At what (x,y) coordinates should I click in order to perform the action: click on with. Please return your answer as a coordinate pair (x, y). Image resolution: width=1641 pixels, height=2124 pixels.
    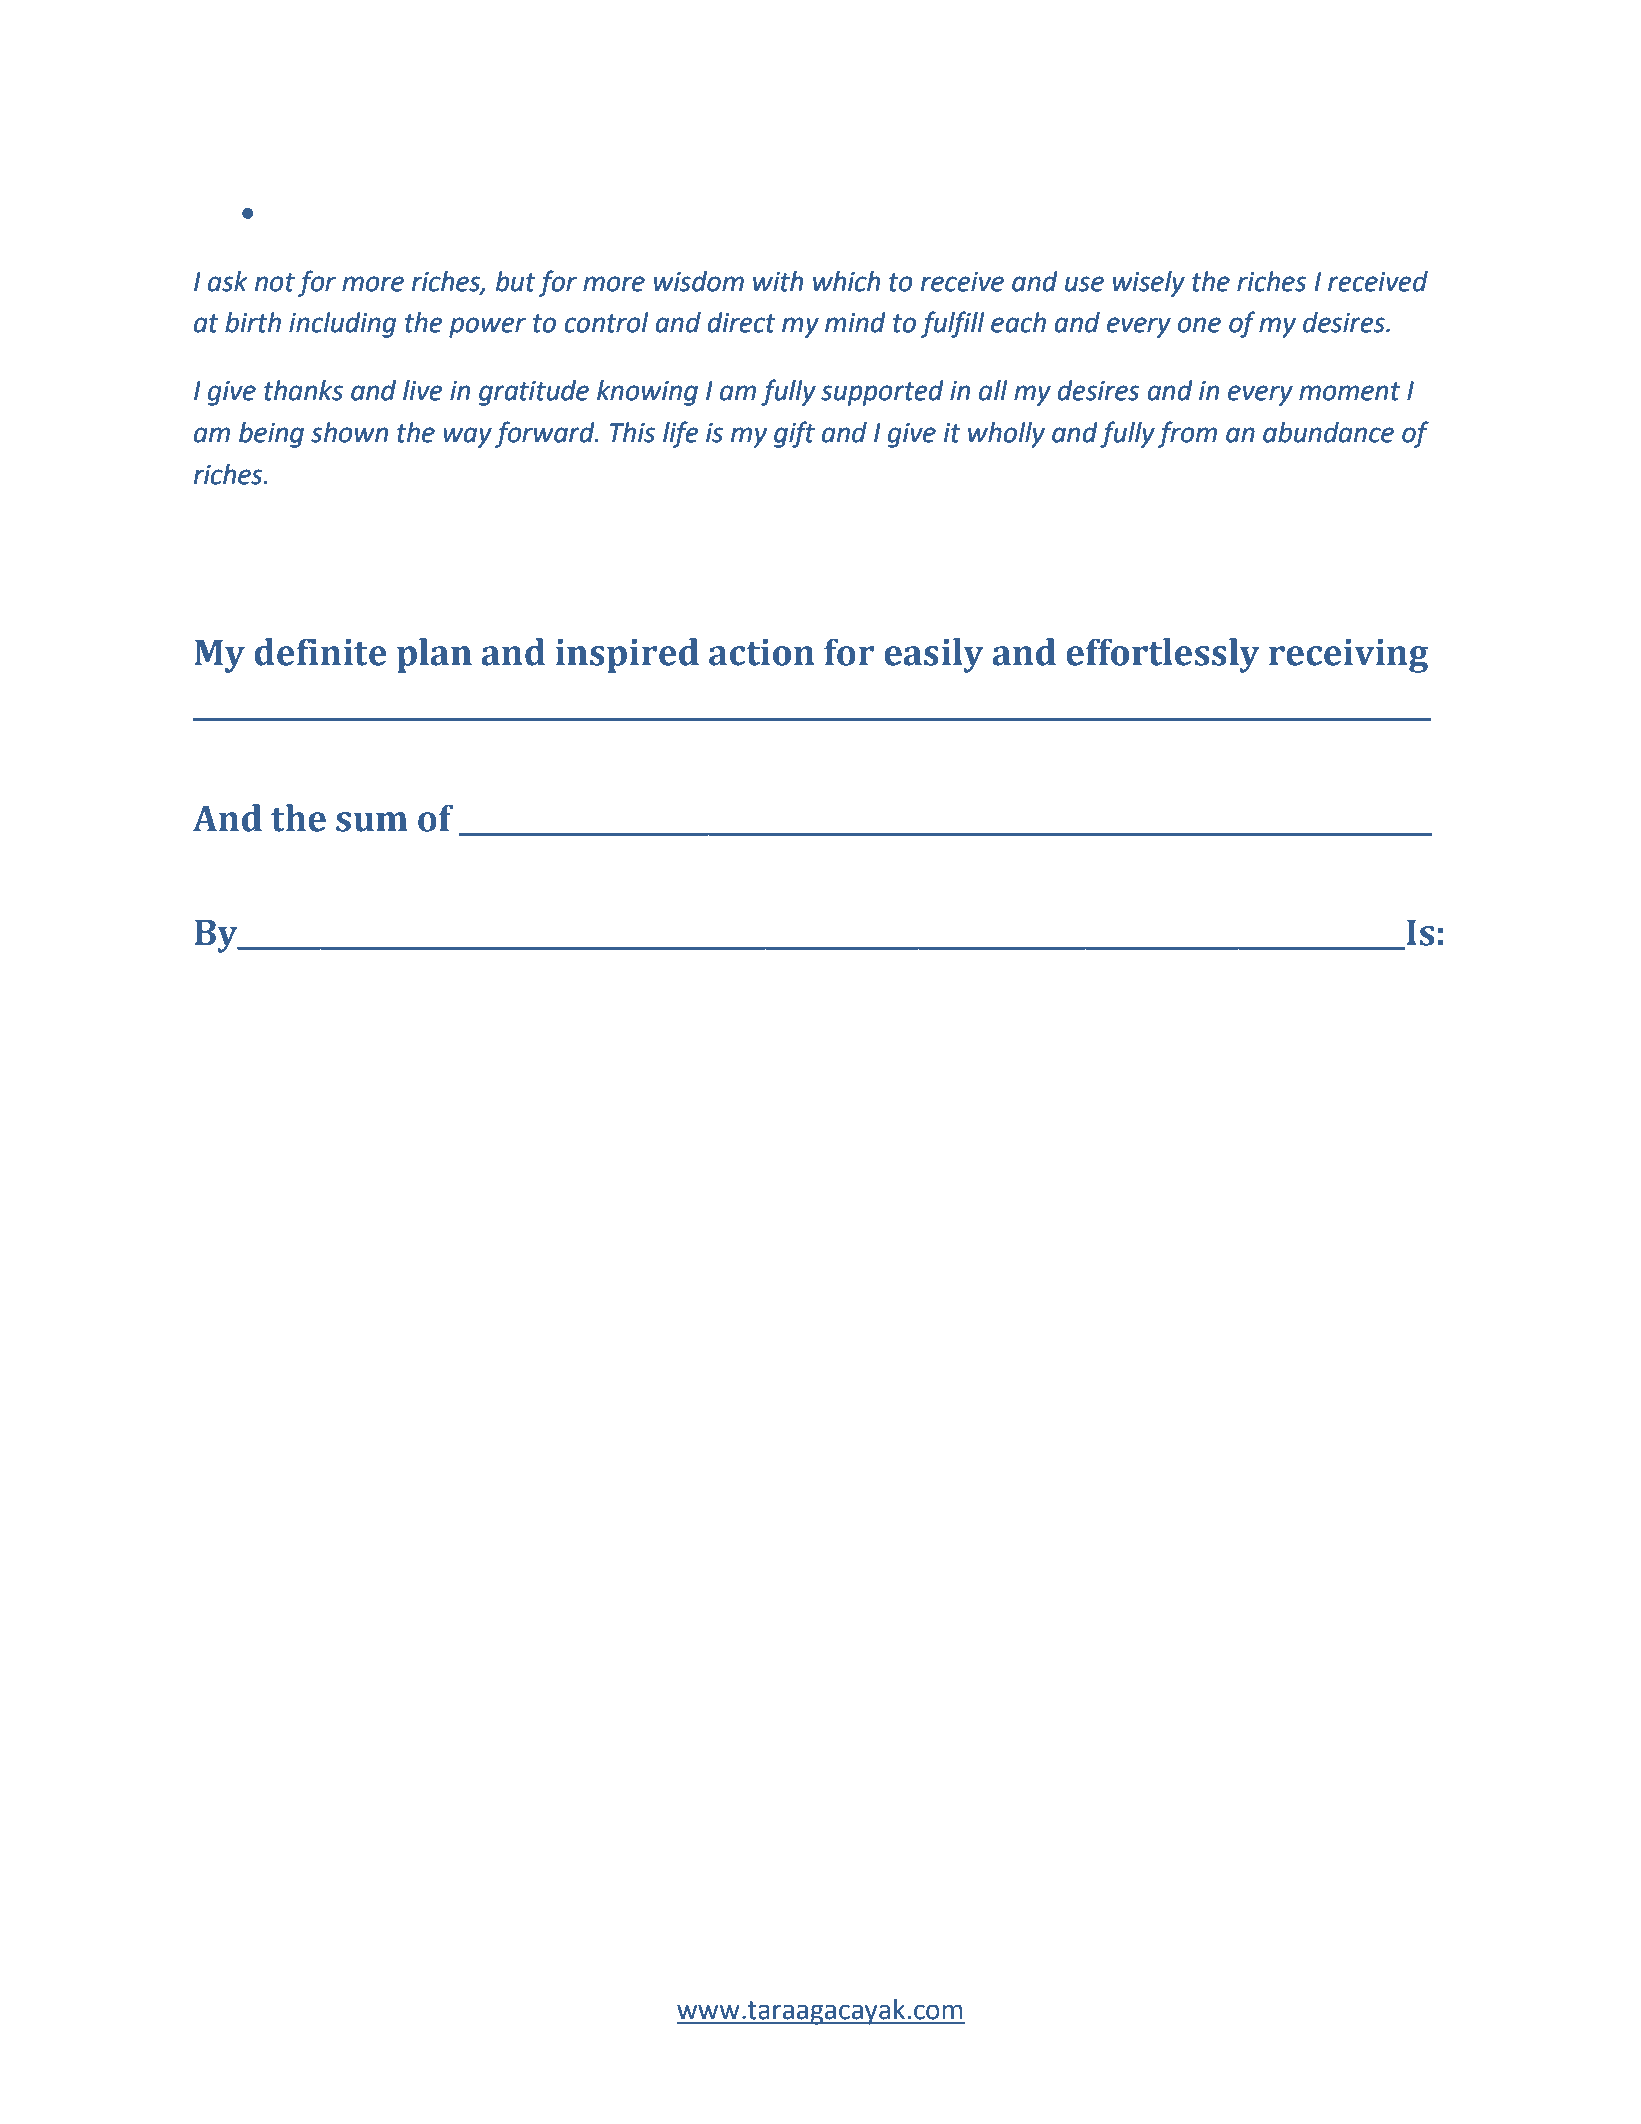
    Looking at the image, I should click on (778, 281).
